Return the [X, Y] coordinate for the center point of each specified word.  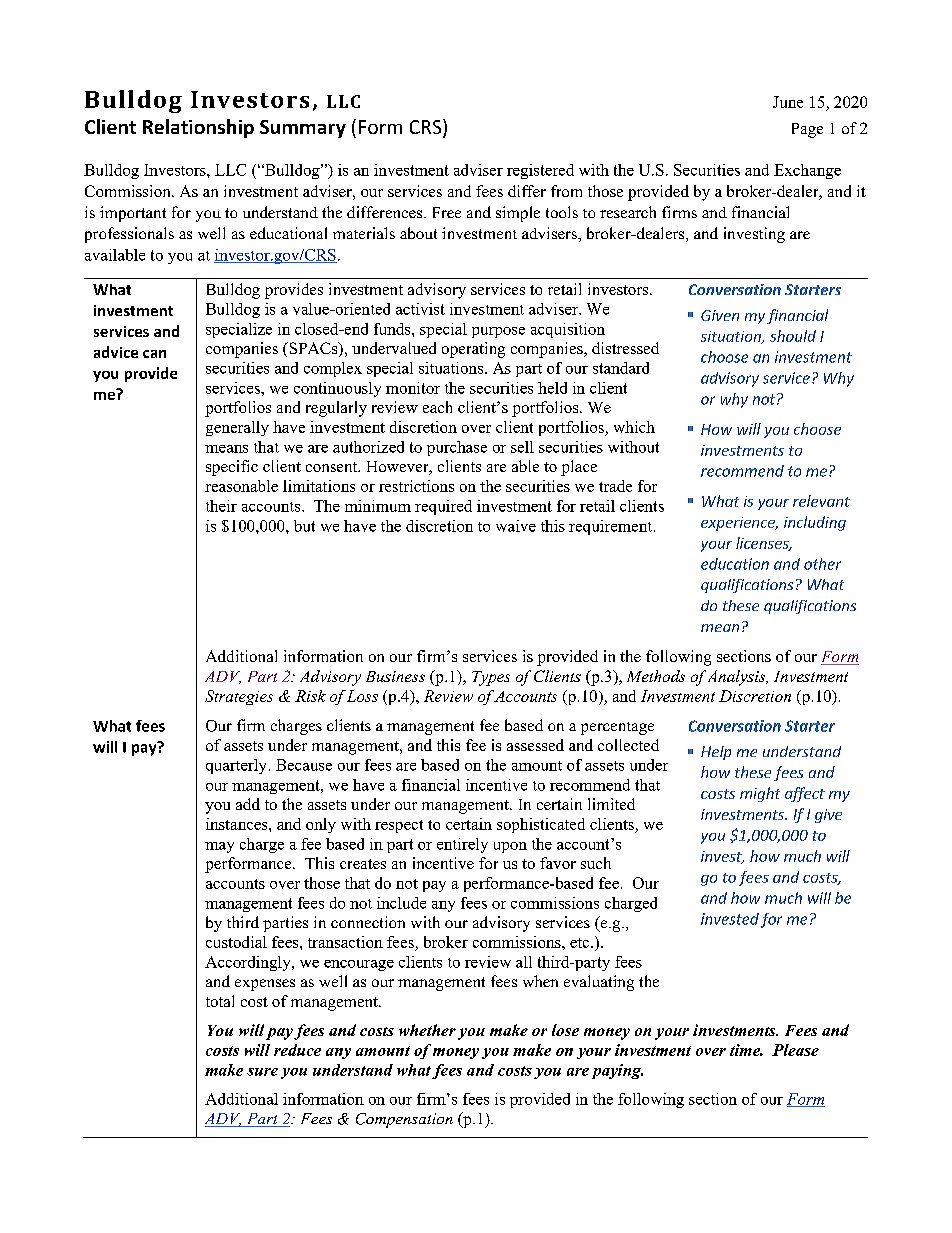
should [793, 336]
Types [491, 678]
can [154, 354]
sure [262, 1072]
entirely [462, 845]
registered [540, 171]
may [219, 847]
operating [473, 350]
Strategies [239, 697]
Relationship [198, 128]
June [788, 102]
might [760, 794]
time [746, 1050]
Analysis [738, 678]
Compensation [404, 1120]
